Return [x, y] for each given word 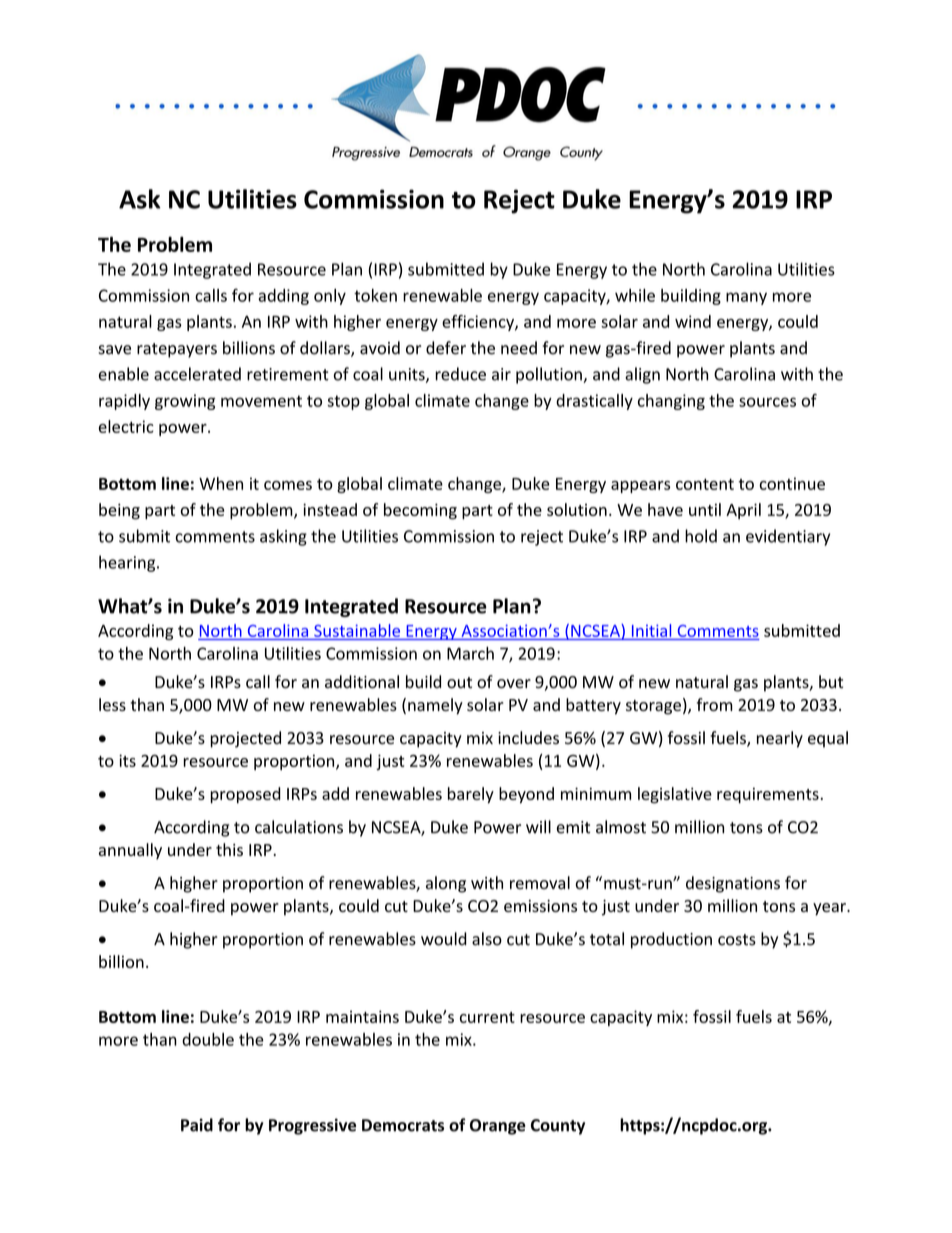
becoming [420, 511]
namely [435, 706]
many [746, 298]
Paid [197, 1125]
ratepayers [177, 350]
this [229, 849]
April [743, 511]
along [446, 884]
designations [733, 884]
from [715, 704]
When [221, 483]
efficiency [479, 323]
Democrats [403, 1125]
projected [245, 739]
